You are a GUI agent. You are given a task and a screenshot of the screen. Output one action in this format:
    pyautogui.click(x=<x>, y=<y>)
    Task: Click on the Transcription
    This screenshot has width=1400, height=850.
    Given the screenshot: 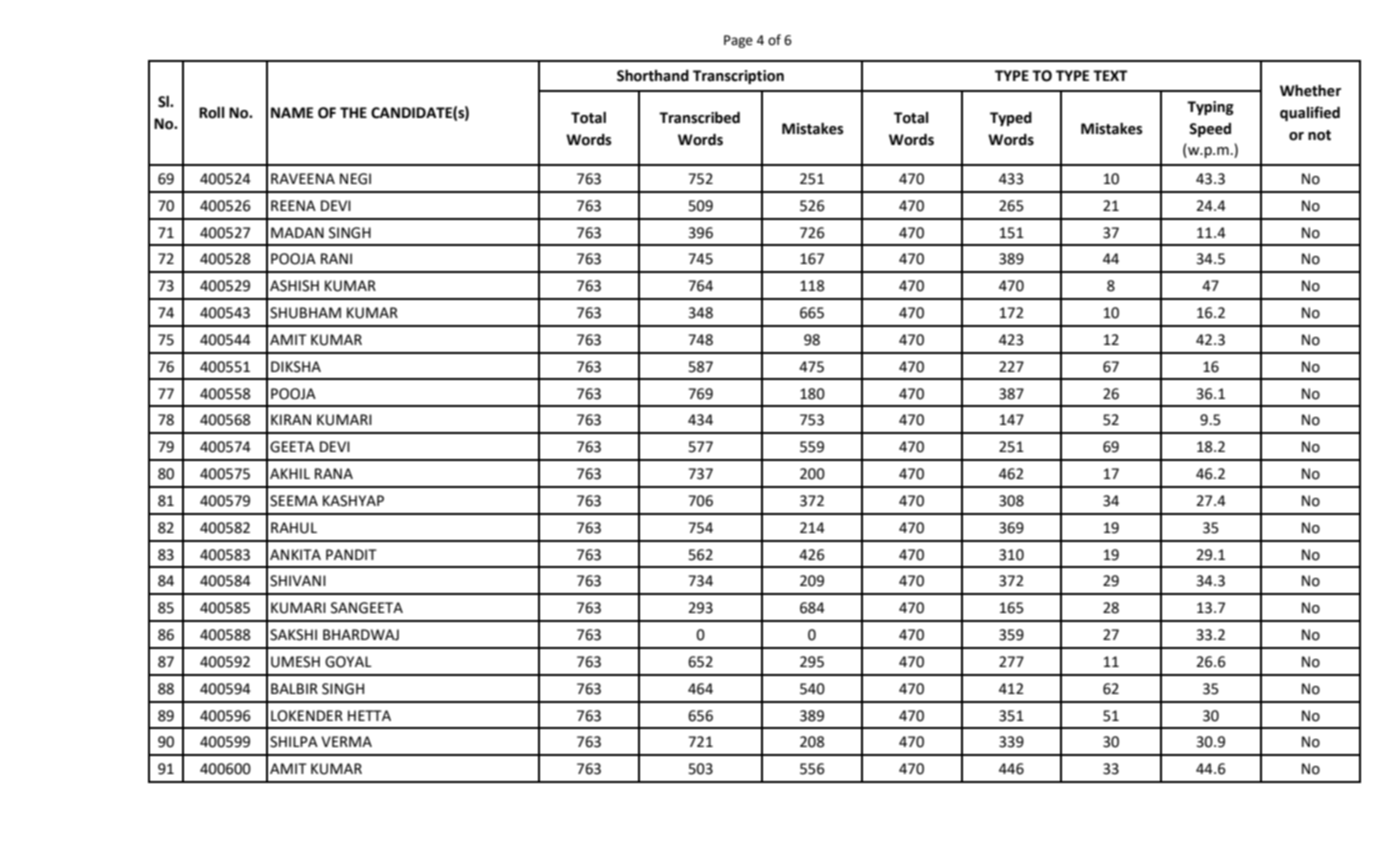 What is the action you would take?
    pyautogui.click(x=738, y=77)
